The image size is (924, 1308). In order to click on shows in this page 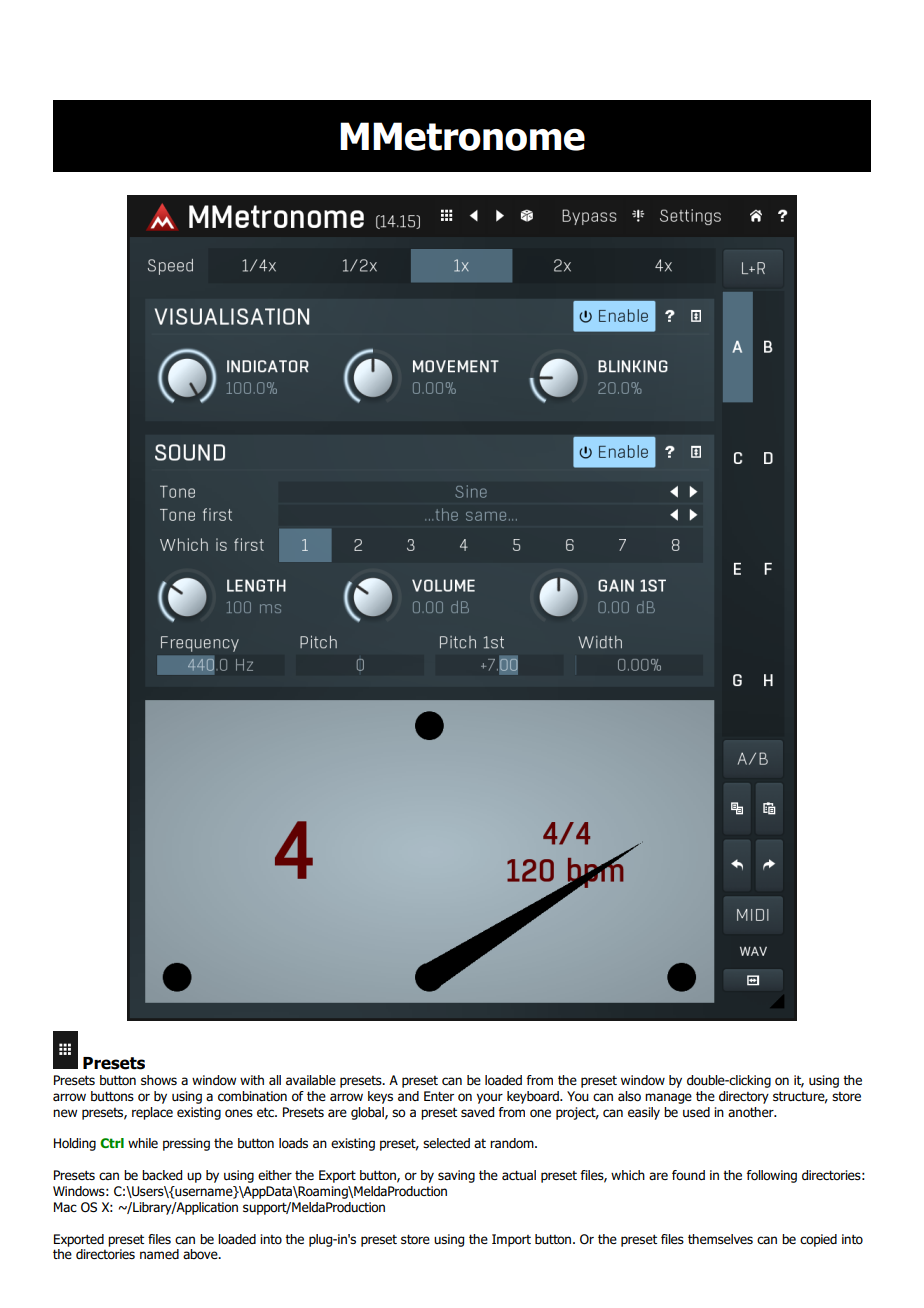, I will do `click(159, 1080)`.
